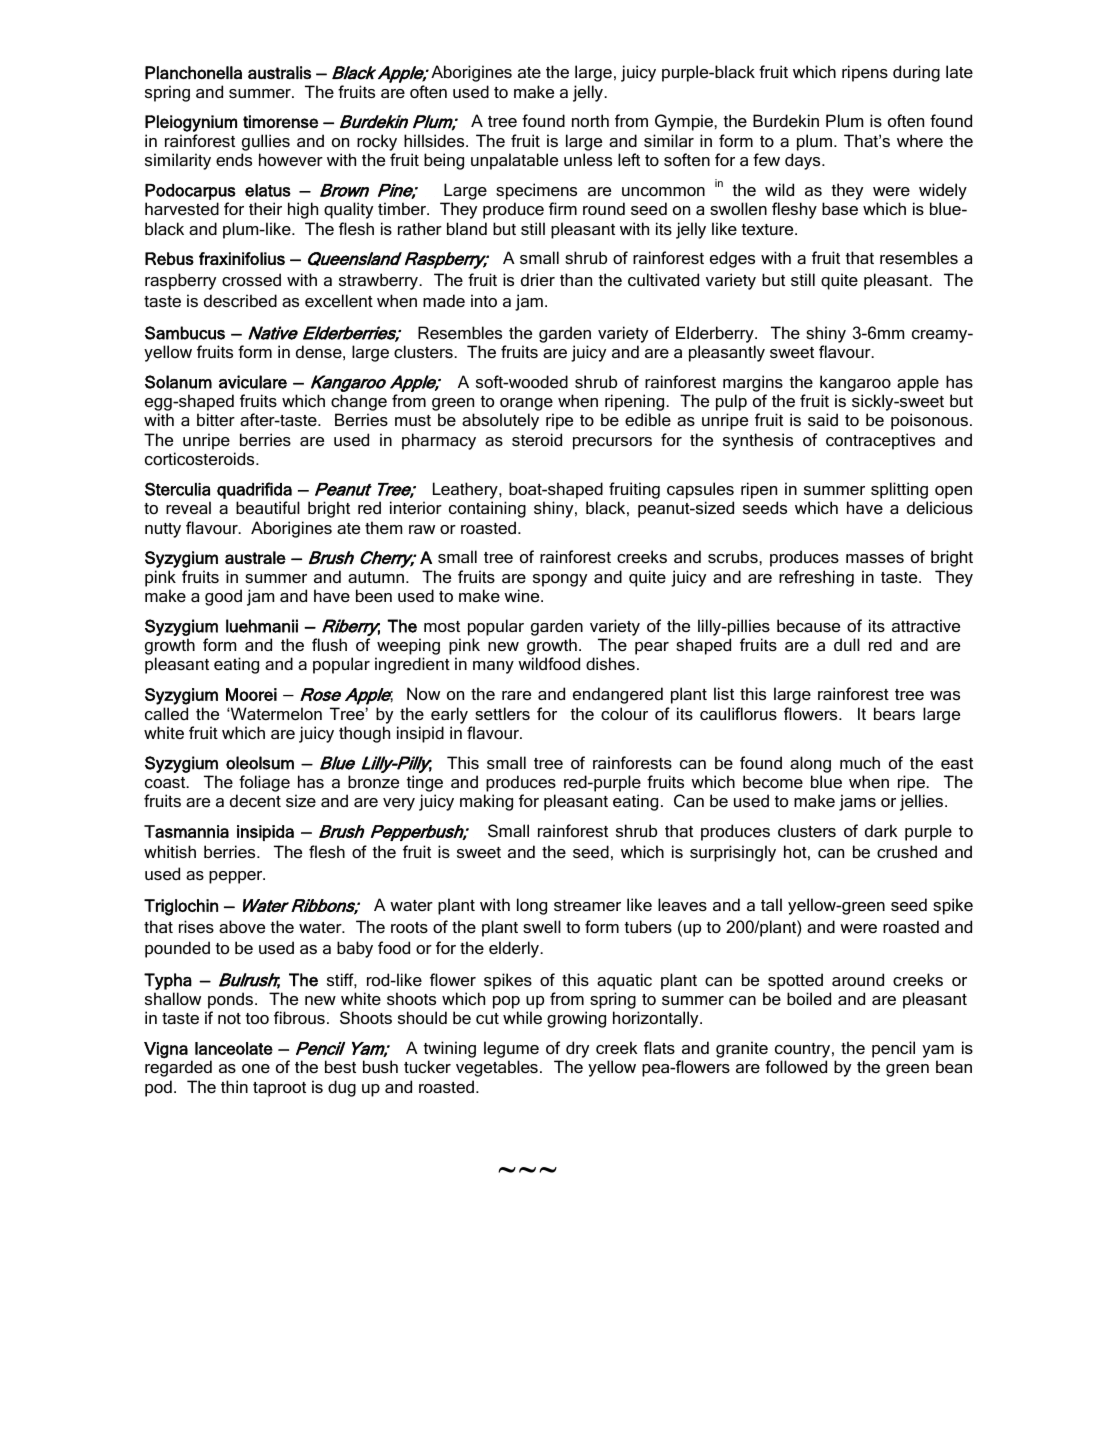  What do you see at coordinates (899, 490) in the screenshot?
I see `splitting` at bounding box center [899, 490].
